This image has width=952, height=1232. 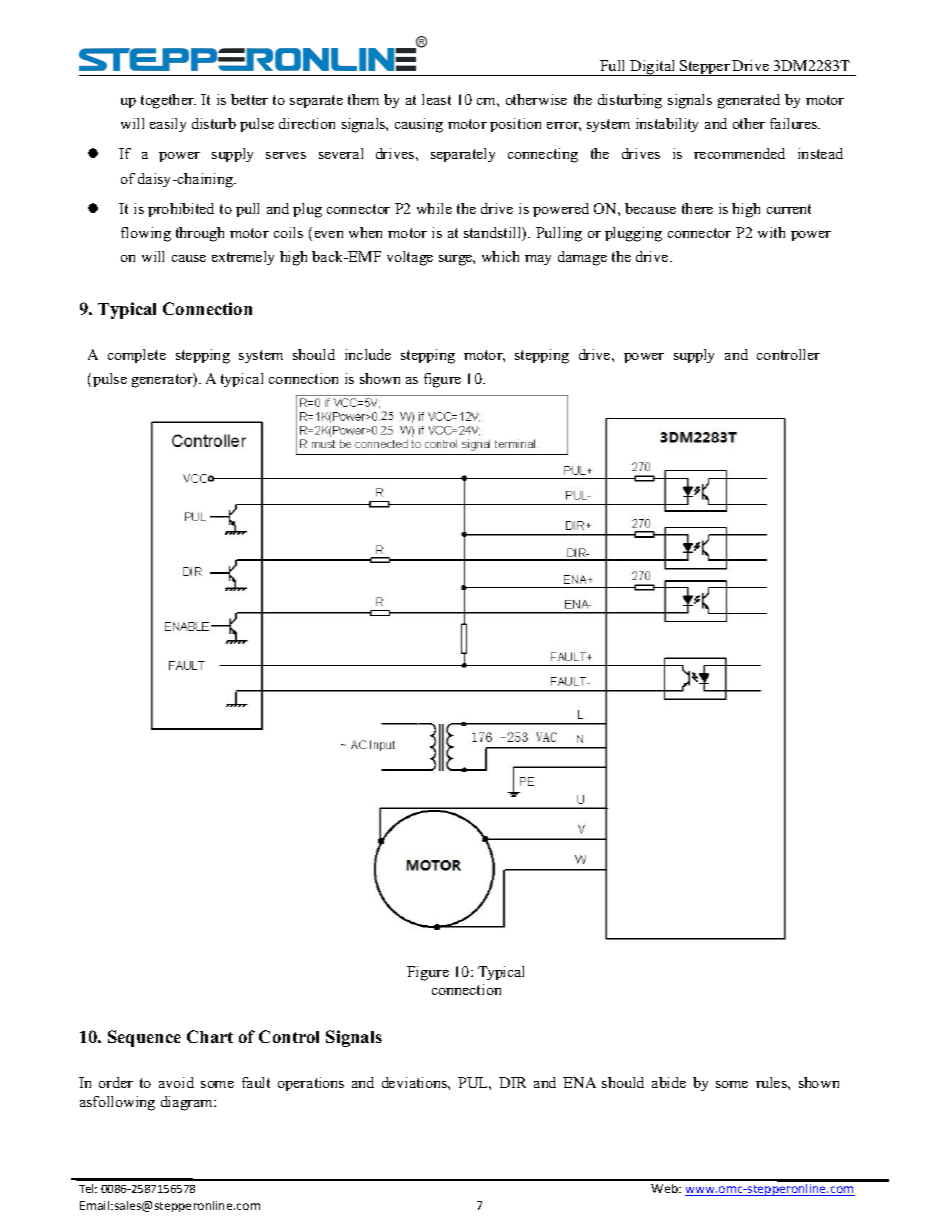 I want to click on which, so click(x=500, y=256).
